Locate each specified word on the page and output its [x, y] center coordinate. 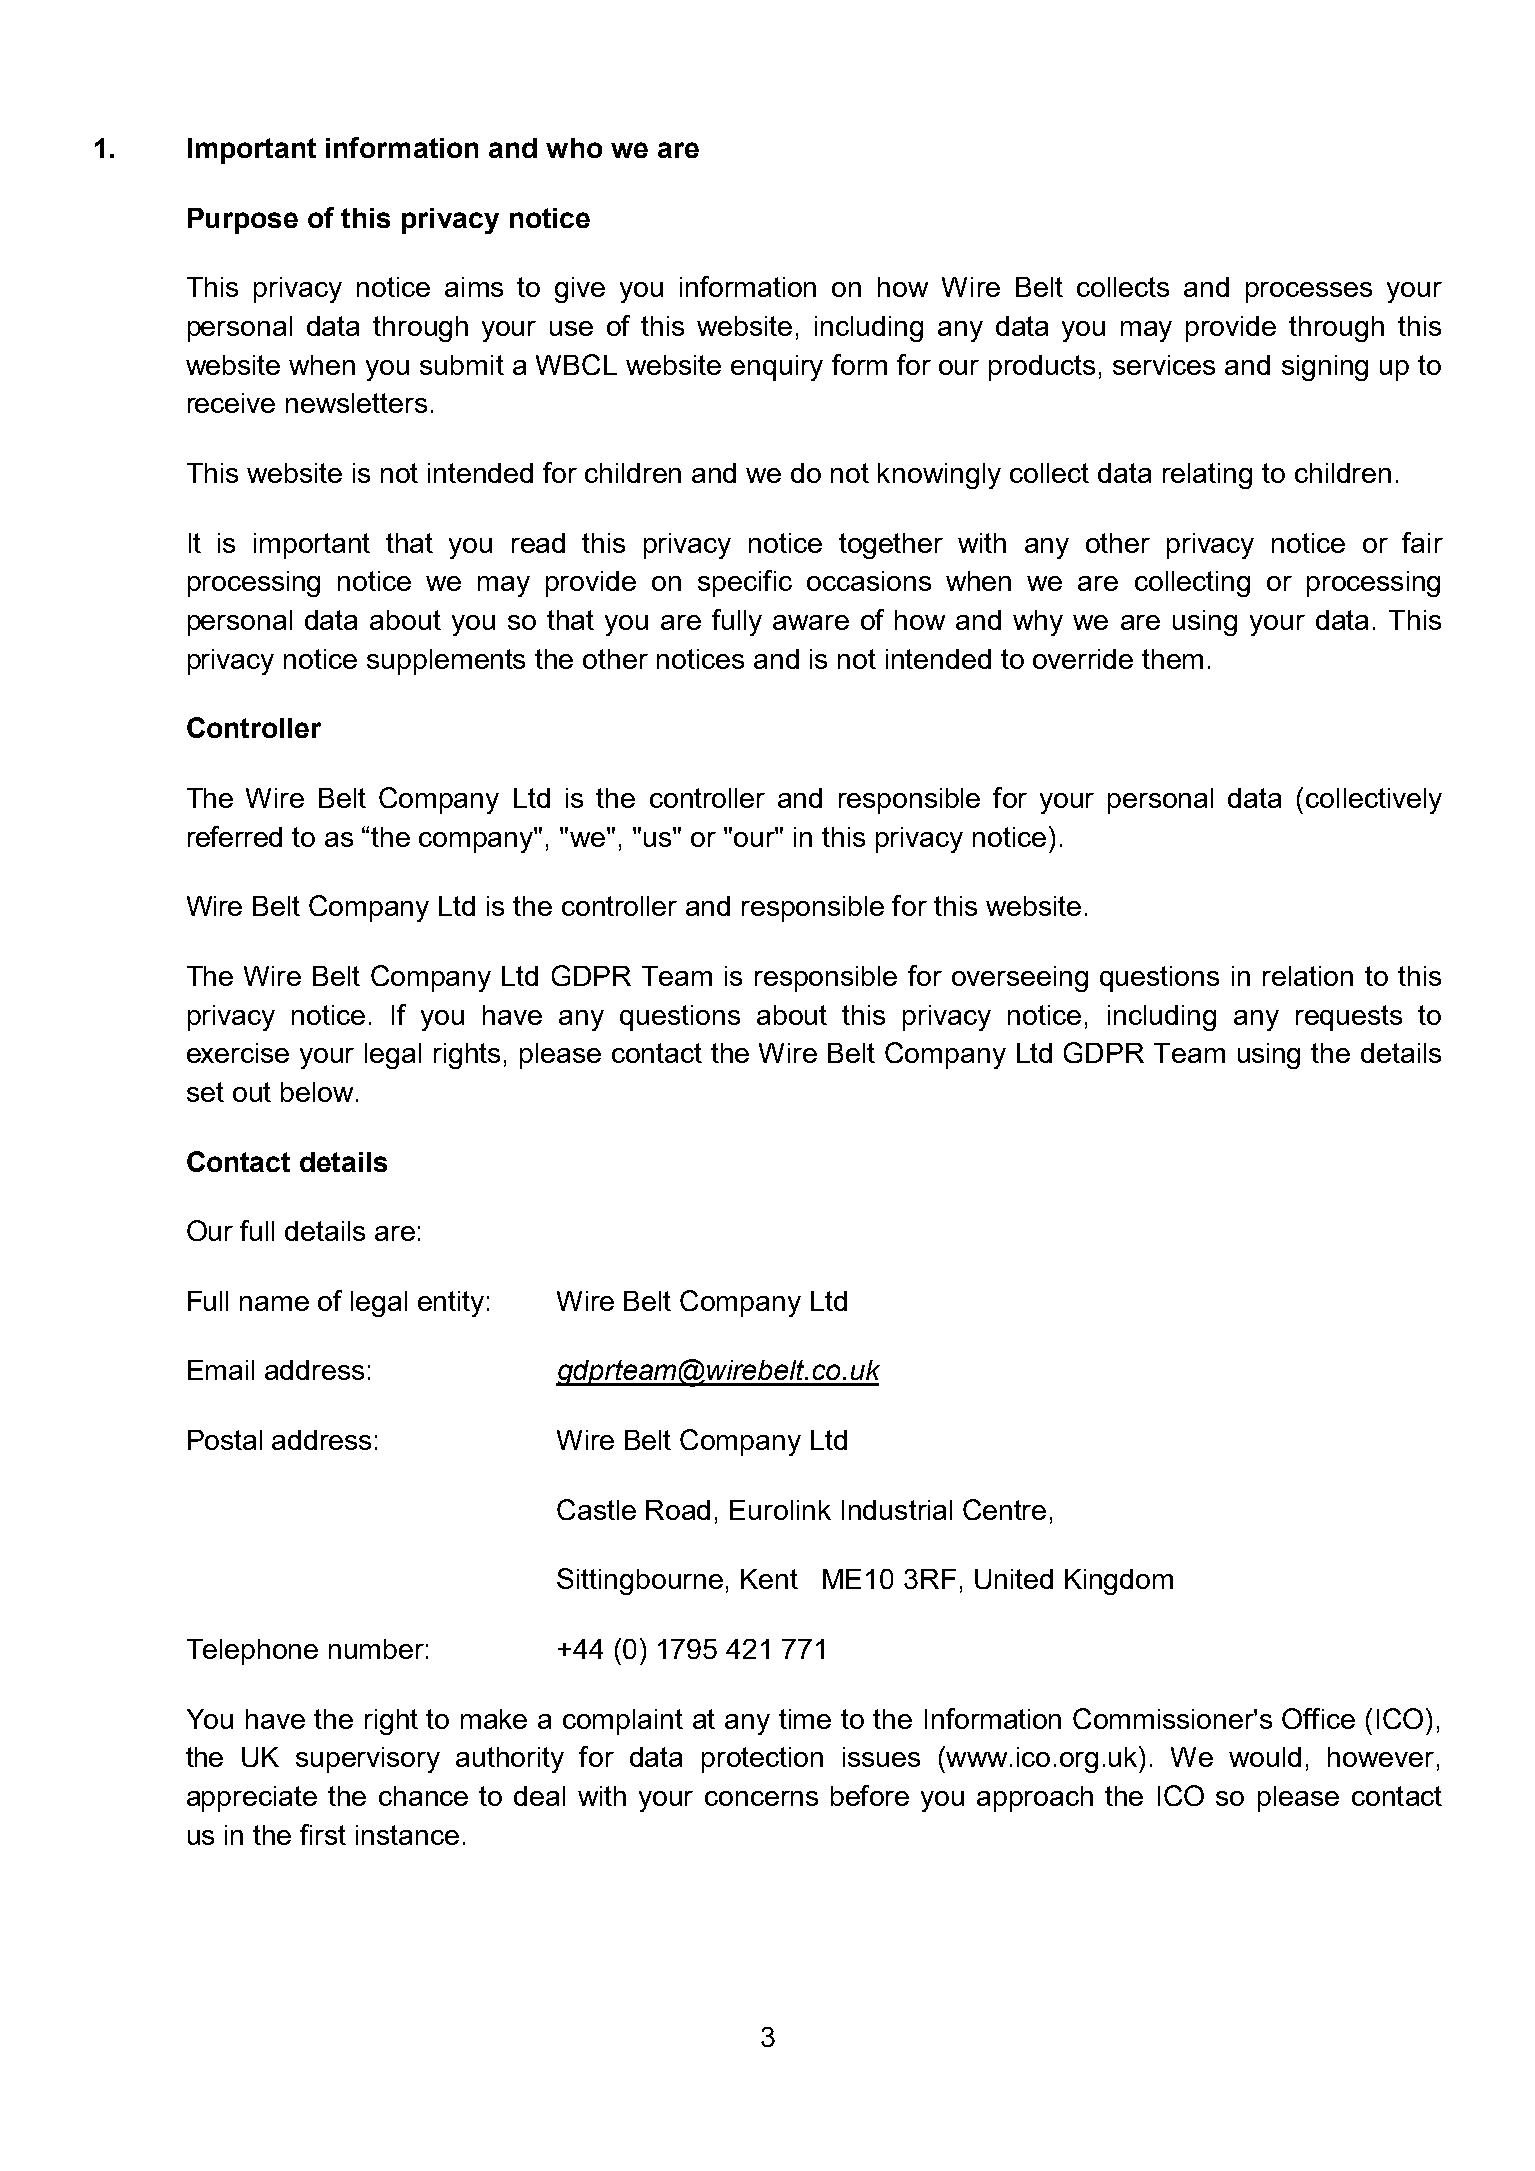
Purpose [243, 221]
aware [811, 622]
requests [1349, 1018]
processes [1309, 292]
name [274, 1303]
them [1172, 659]
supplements [446, 662]
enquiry [777, 368]
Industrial [897, 1510]
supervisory [368, 1760]
